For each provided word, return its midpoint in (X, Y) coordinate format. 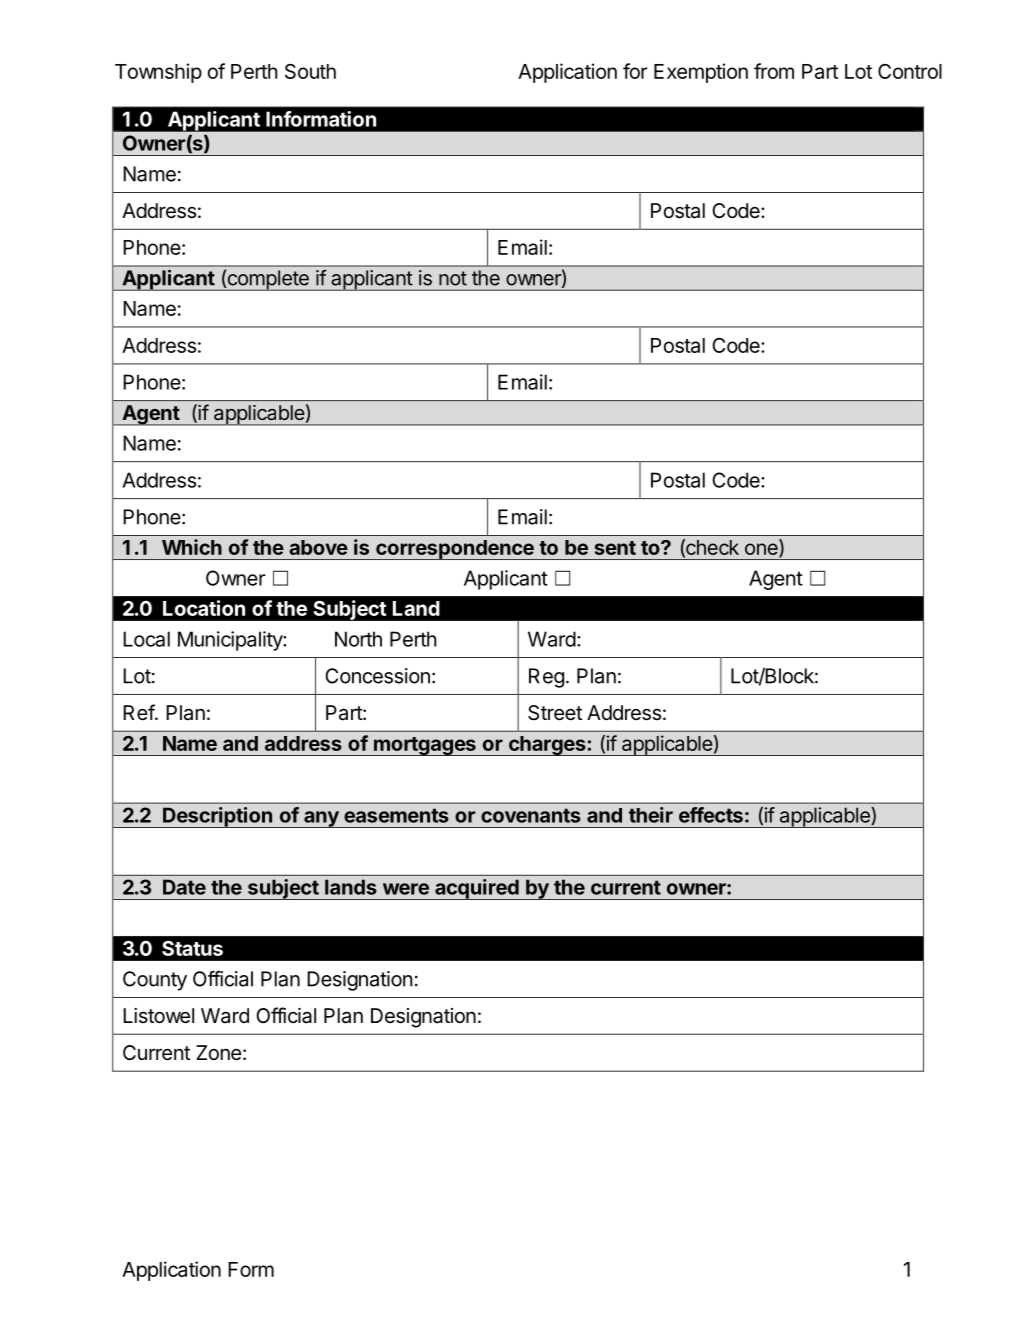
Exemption (701, 73)
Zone (218, 1053)
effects (711, 815)
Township (158, 73)
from (774, 71)
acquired (477, 889)
